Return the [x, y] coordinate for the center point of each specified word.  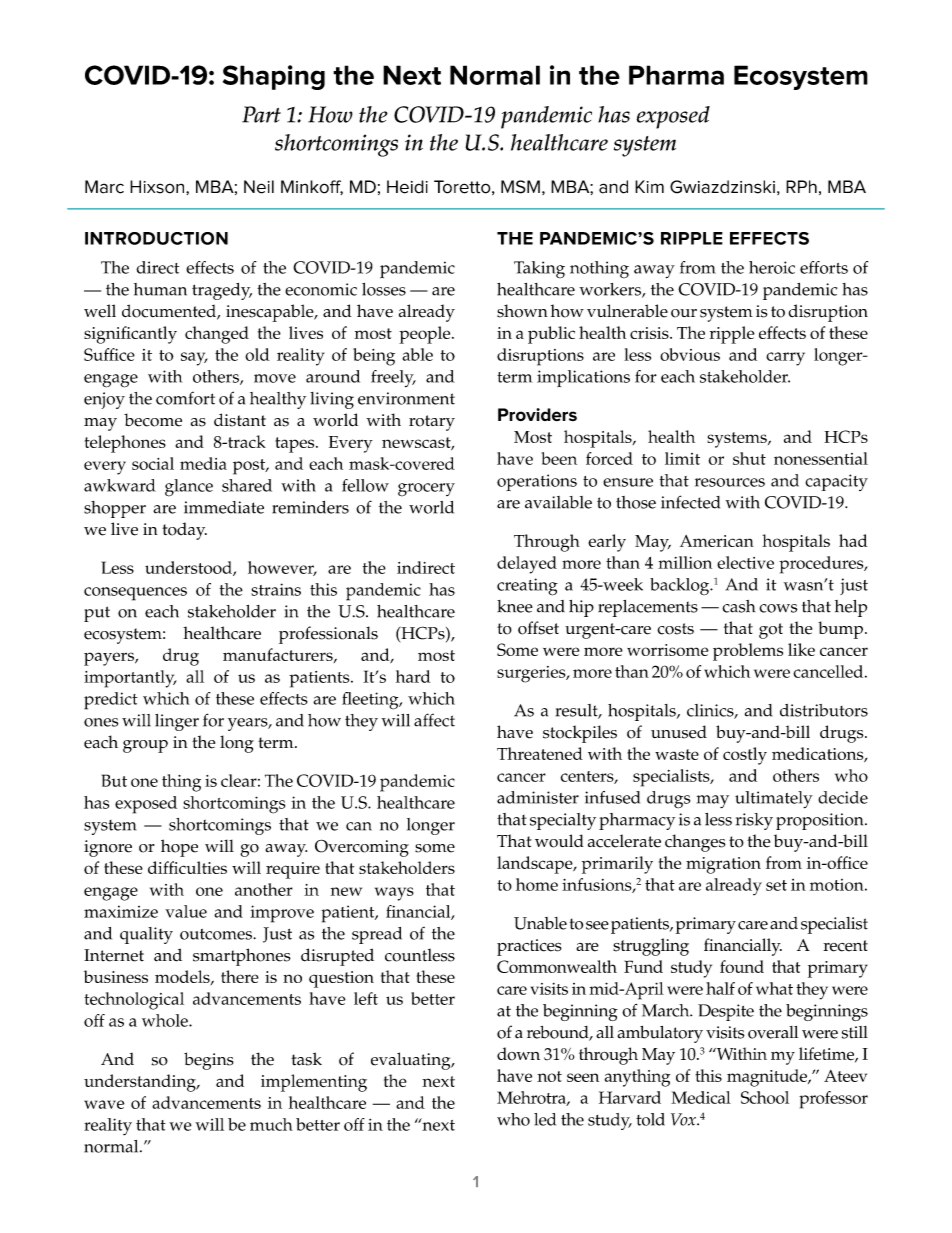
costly [745, 756]
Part [261, 114]
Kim [649, 186]
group [145, 746]
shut [749, 458]
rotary [432, 423]
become [153, 420]
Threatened [540, 753]
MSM [520, 187]
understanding [141, 1083]
